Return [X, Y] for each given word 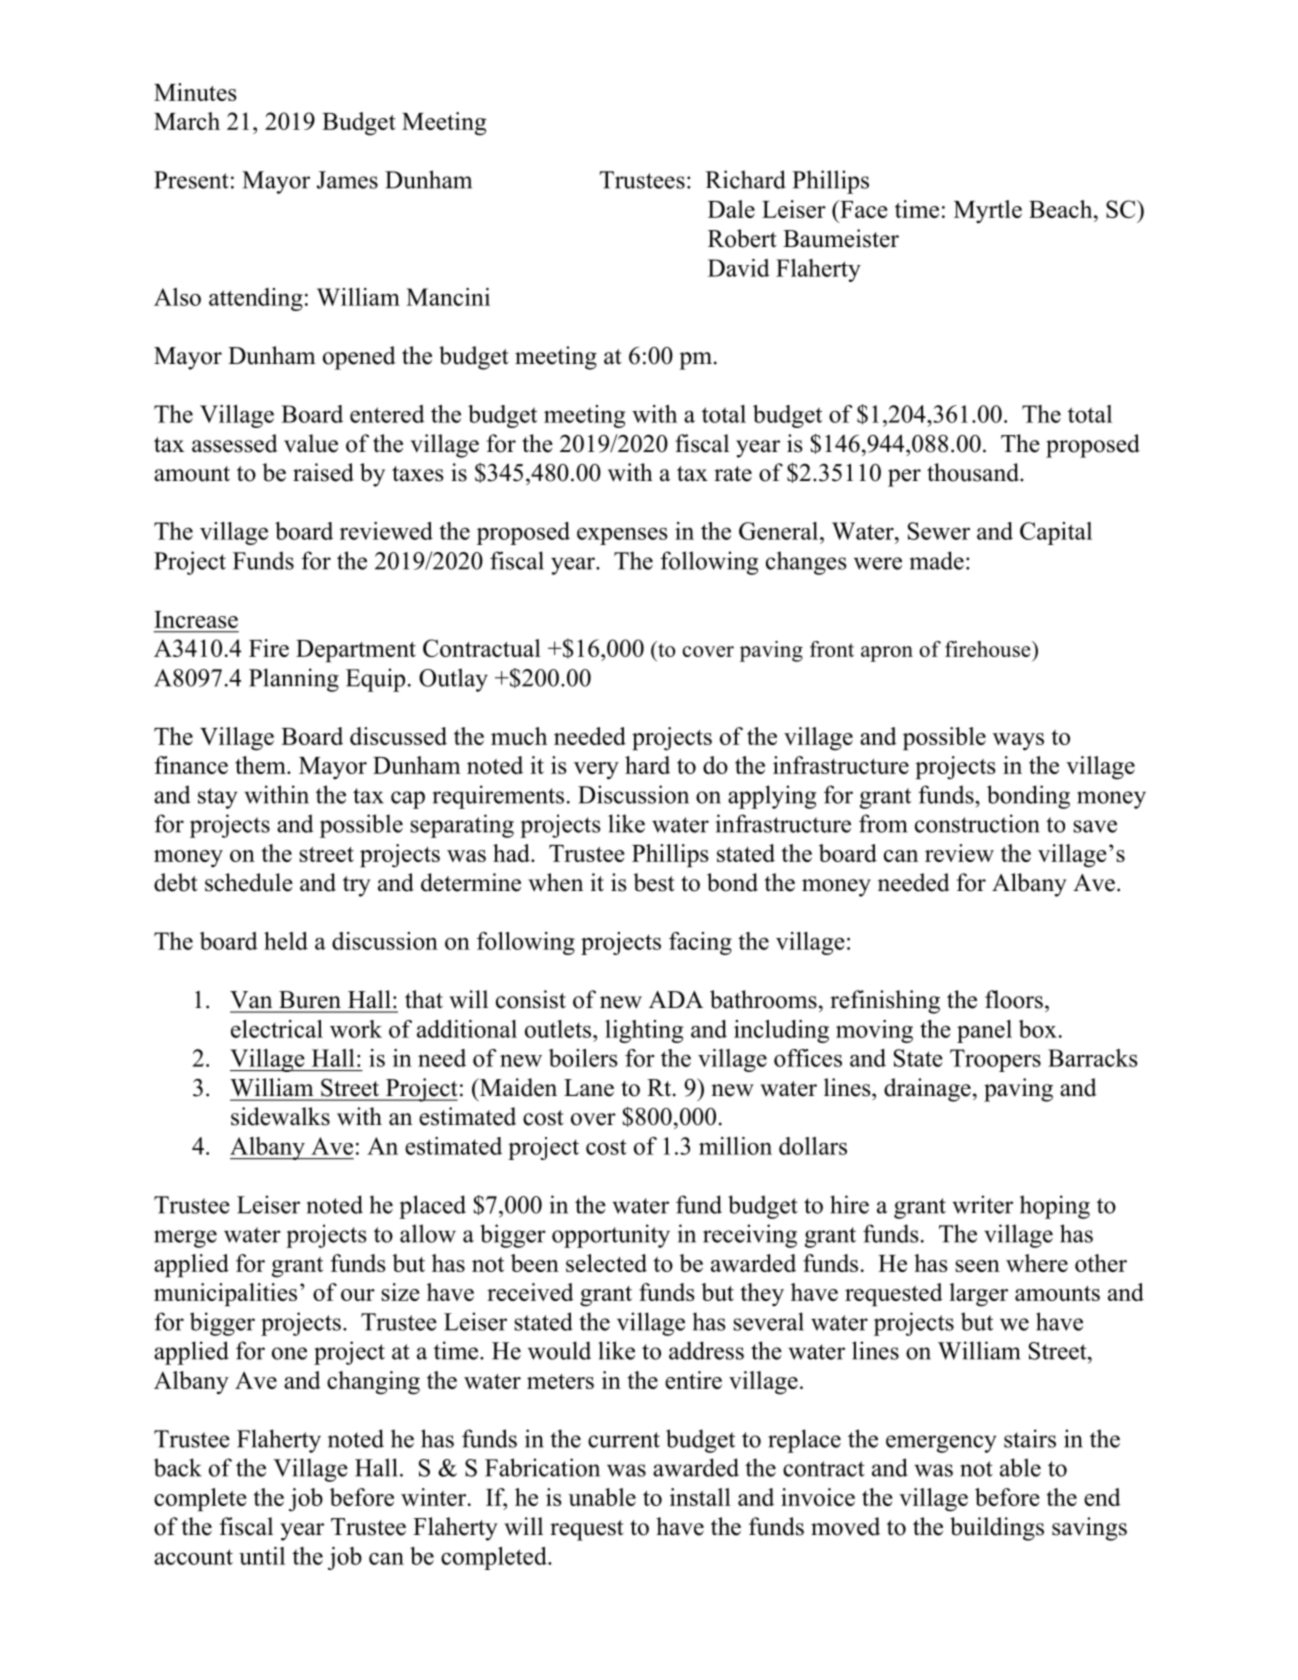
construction [977, 823]
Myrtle [988, 211]
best [654, 882]
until [262, 1556]
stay [218, 798]
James [347, 180]
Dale [731, 209]
